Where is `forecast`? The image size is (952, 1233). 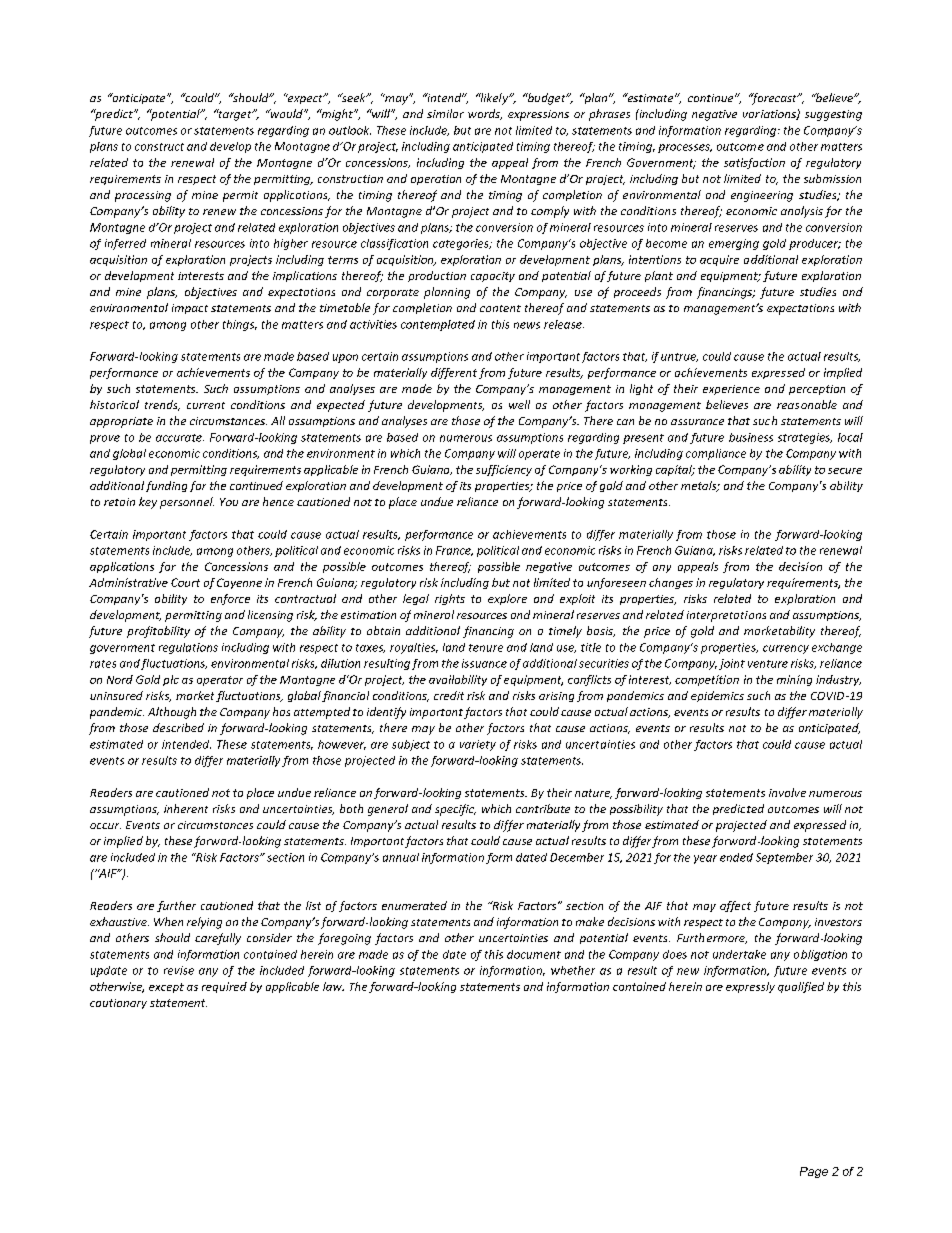
forecast is located at coordinates (774, 99).
